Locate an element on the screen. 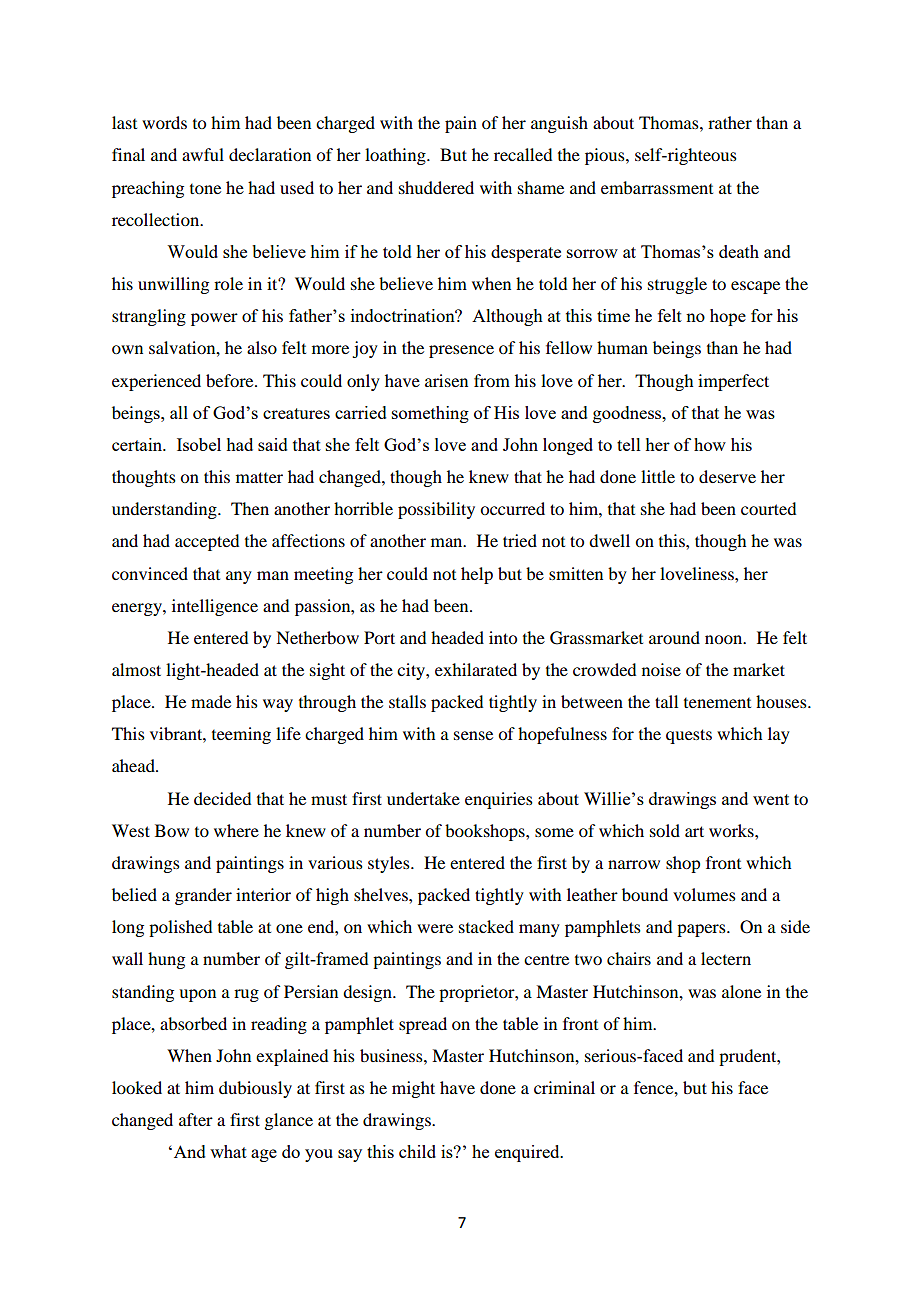 The height and width of the screenshot is (1308, 924). arisen is located at coordinates (446, 380).
